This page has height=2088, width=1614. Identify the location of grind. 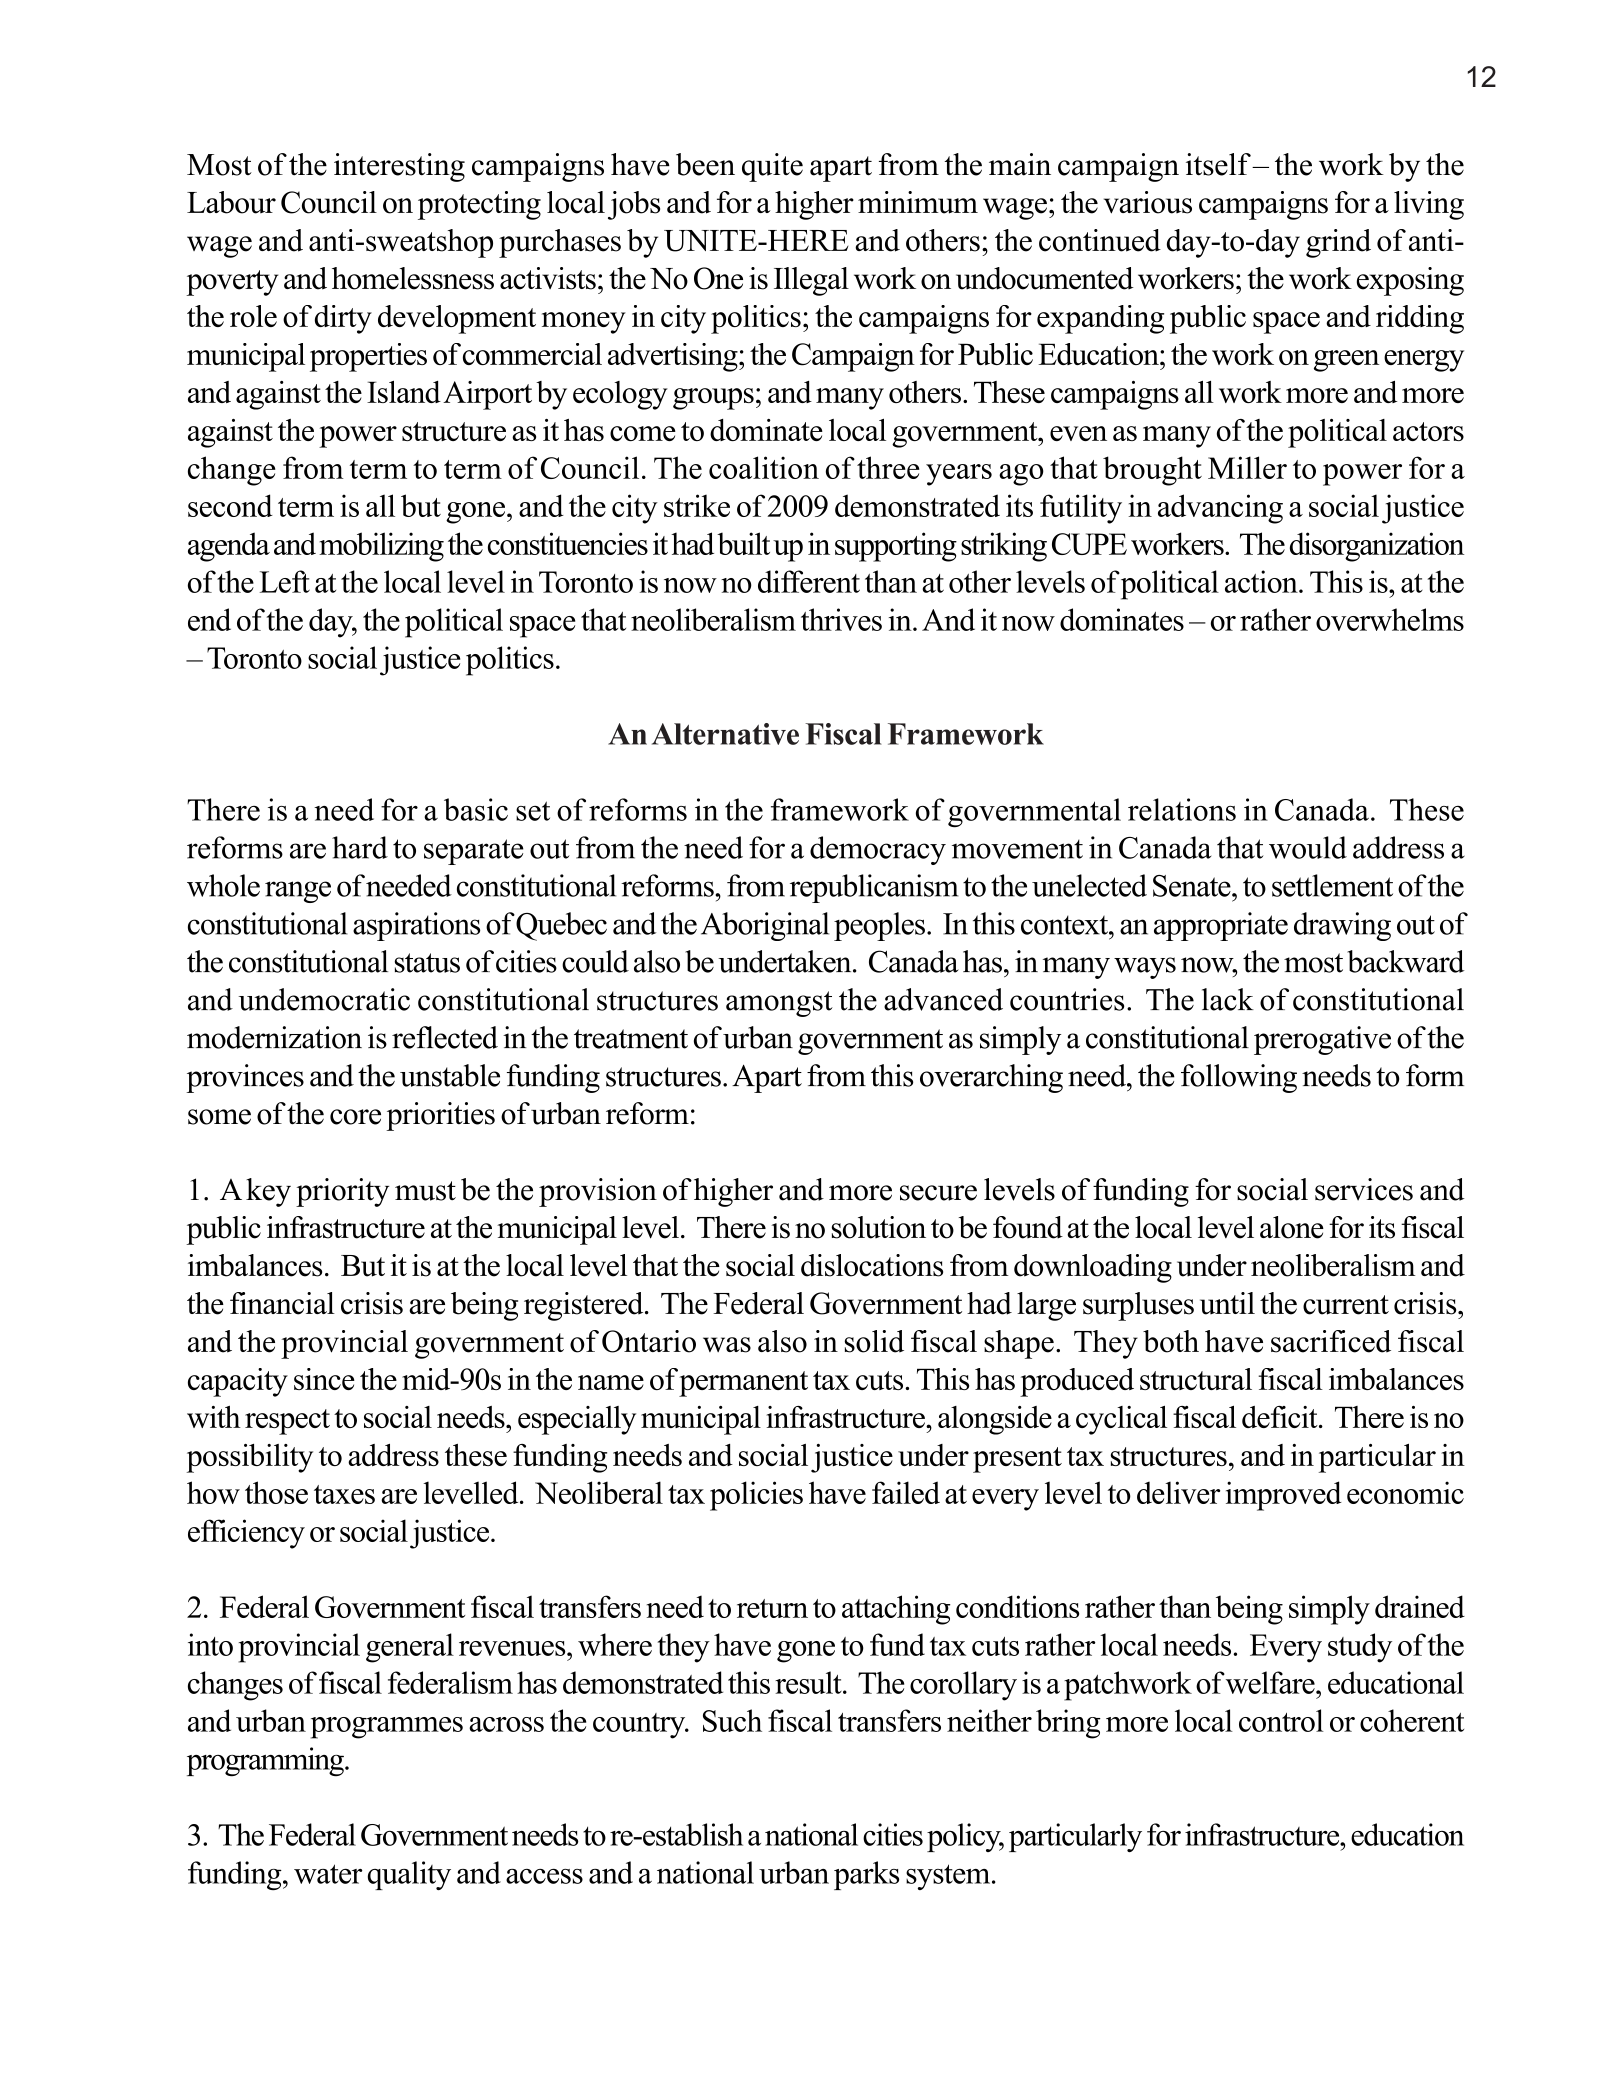
(1338, 243).
